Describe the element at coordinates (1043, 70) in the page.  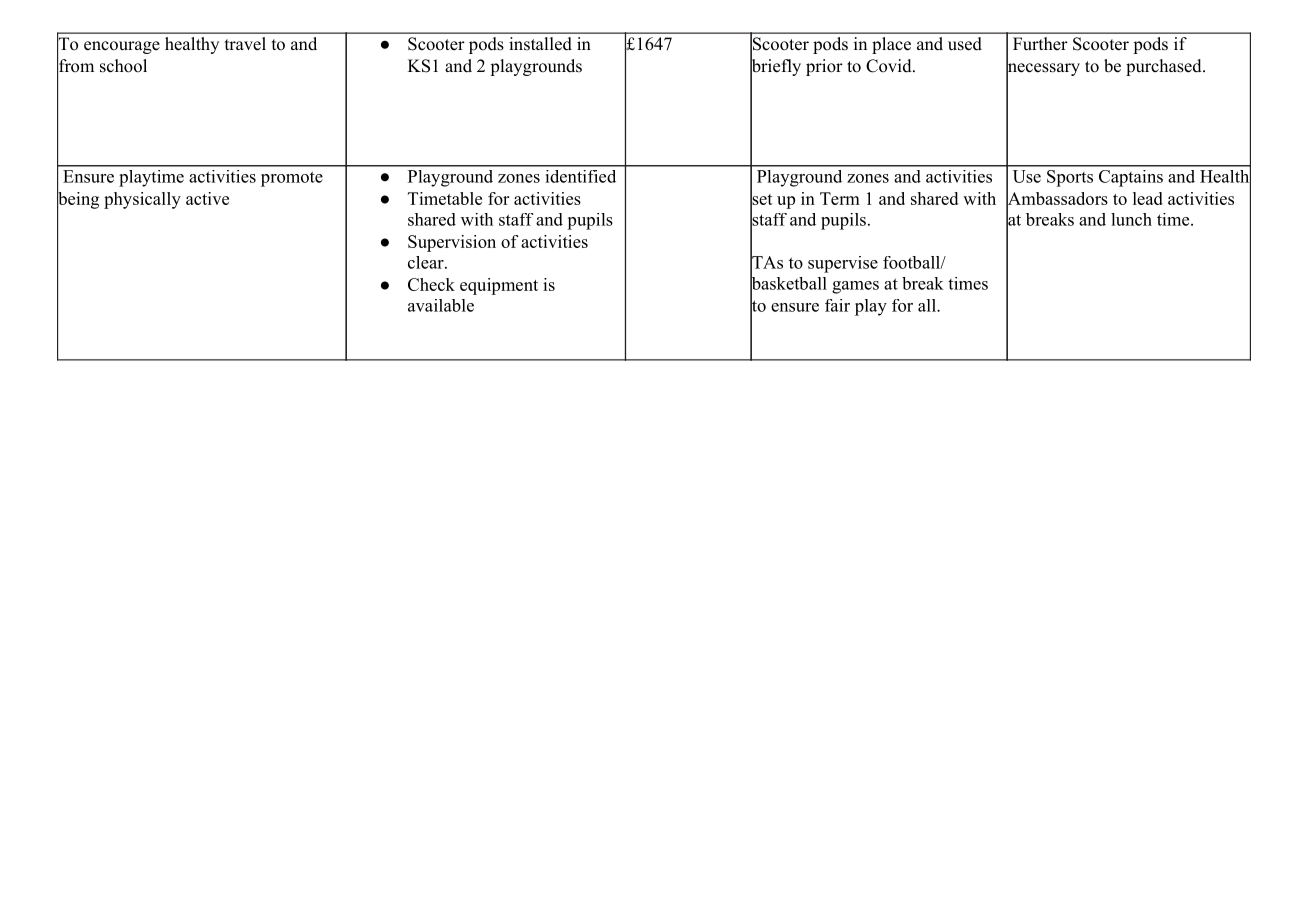
I see `necessary` at that location.
